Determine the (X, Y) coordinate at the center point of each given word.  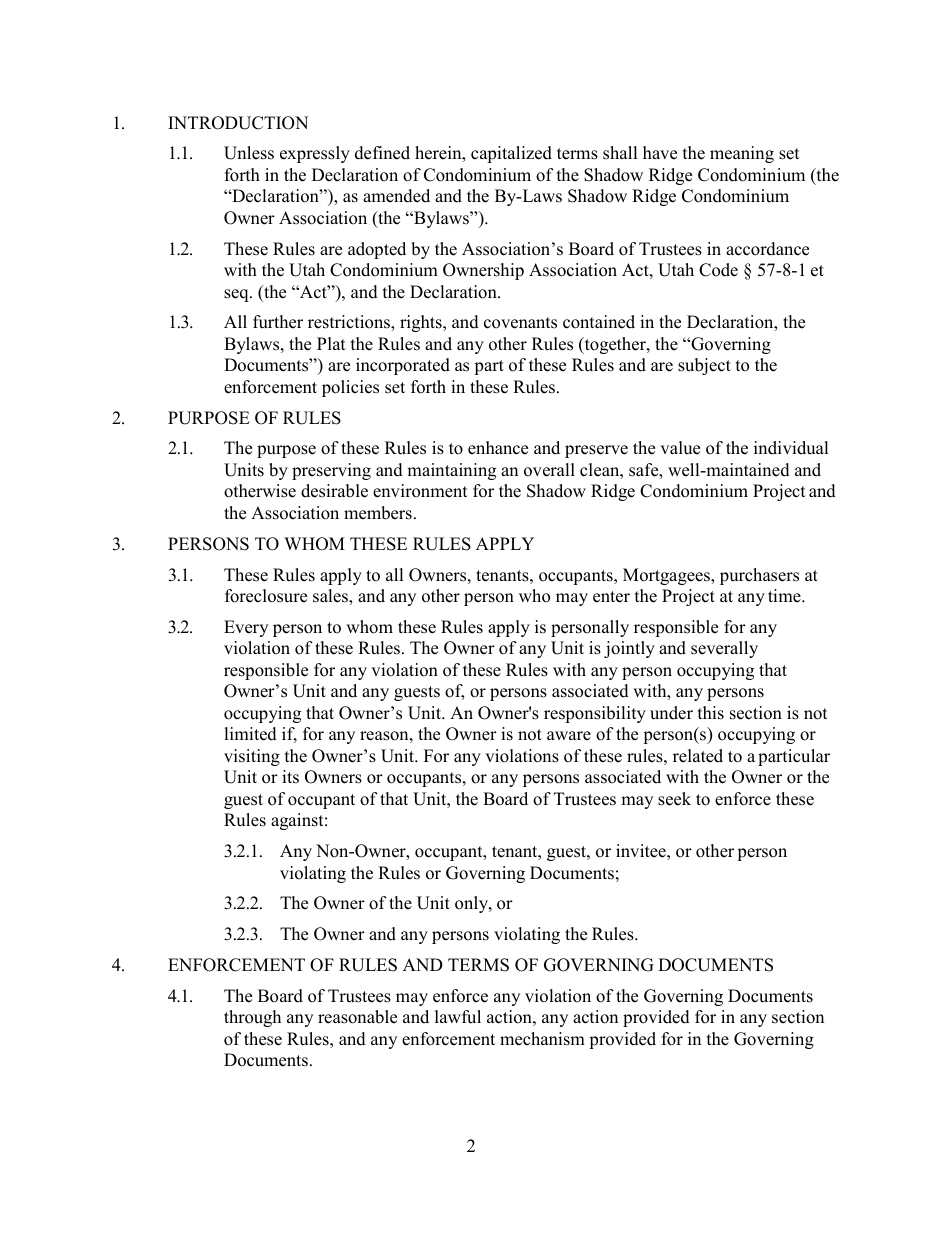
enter (611, 597)
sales (331, 597)
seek (674, 799)
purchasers (759, 576)
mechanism (542, 1039)
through (252, 1018)
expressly (315, 154)
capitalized (511, 154)
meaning (742, 154)
